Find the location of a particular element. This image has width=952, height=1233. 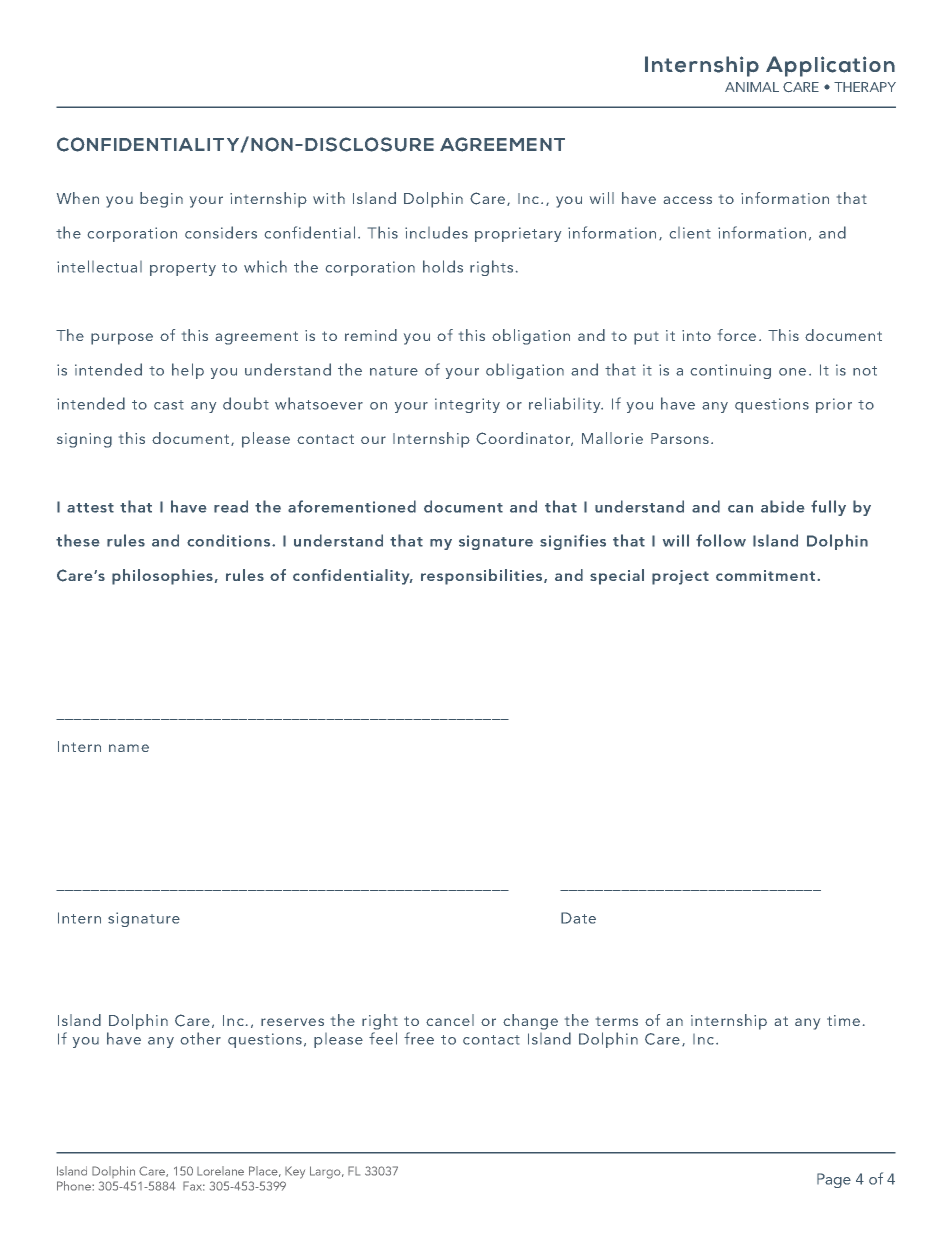

abide is located at coordinates (782, 506).
